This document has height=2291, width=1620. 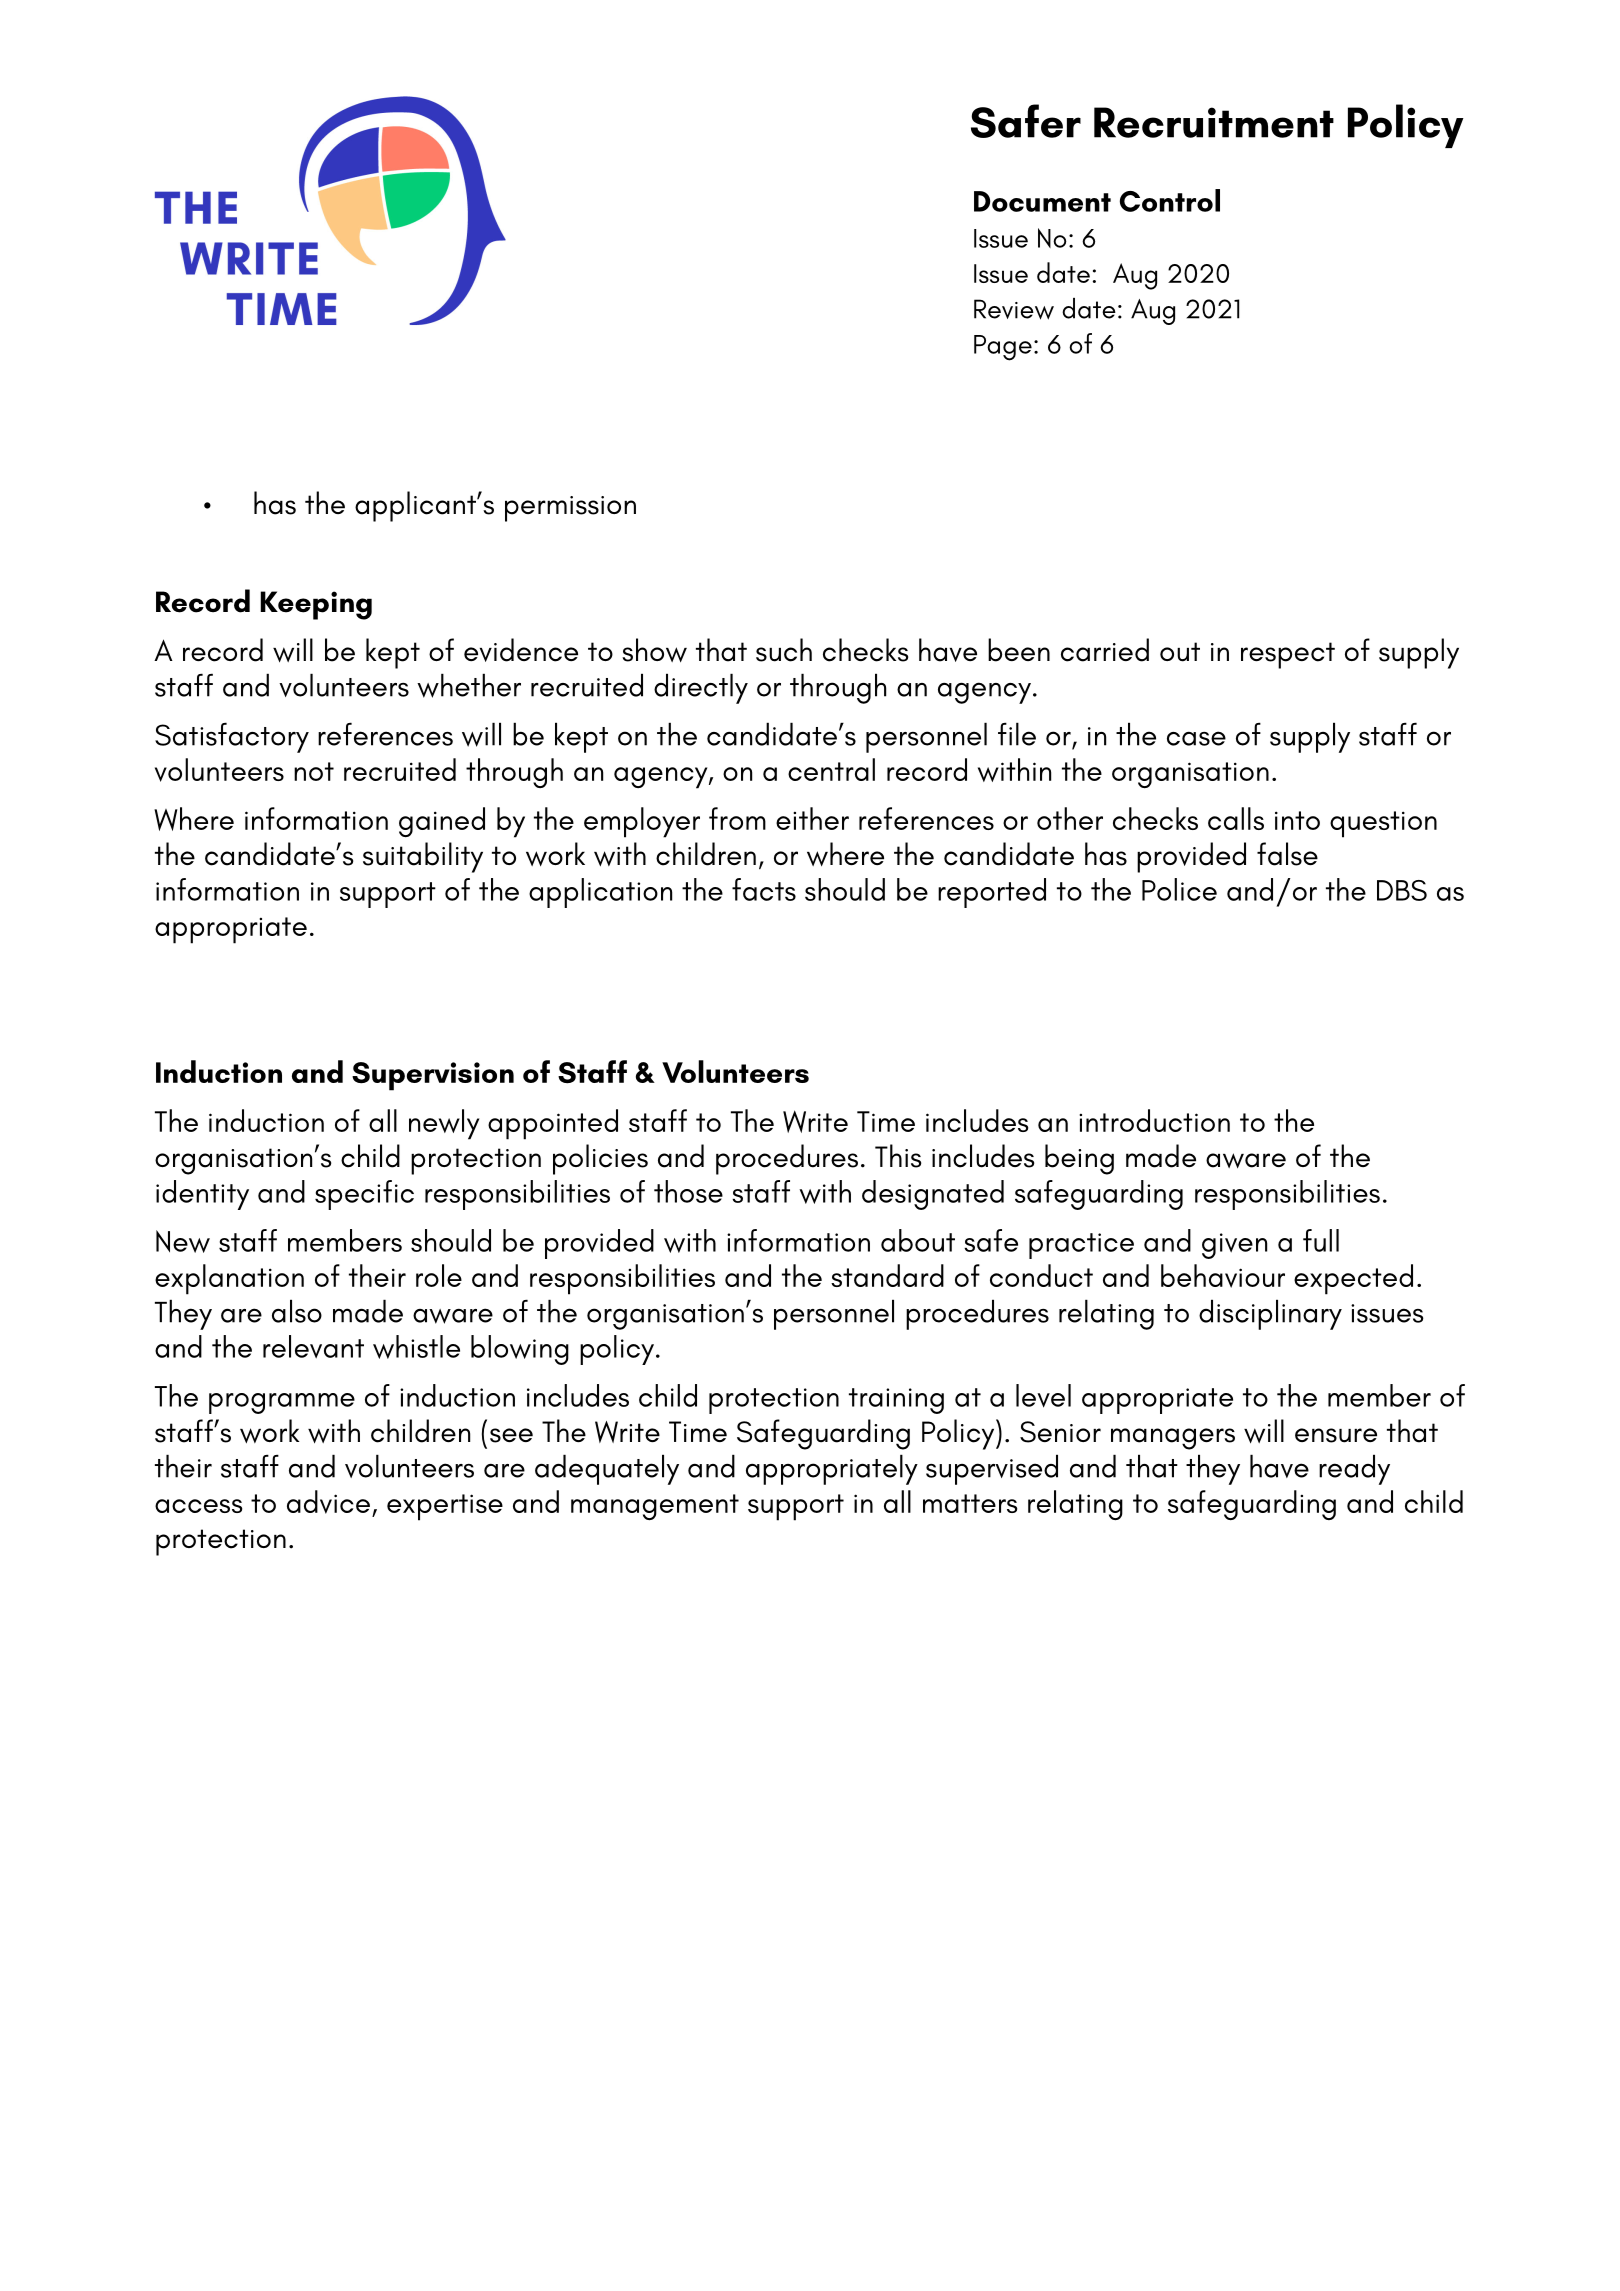 I want to click on training, so click(x=896, y=1401).
